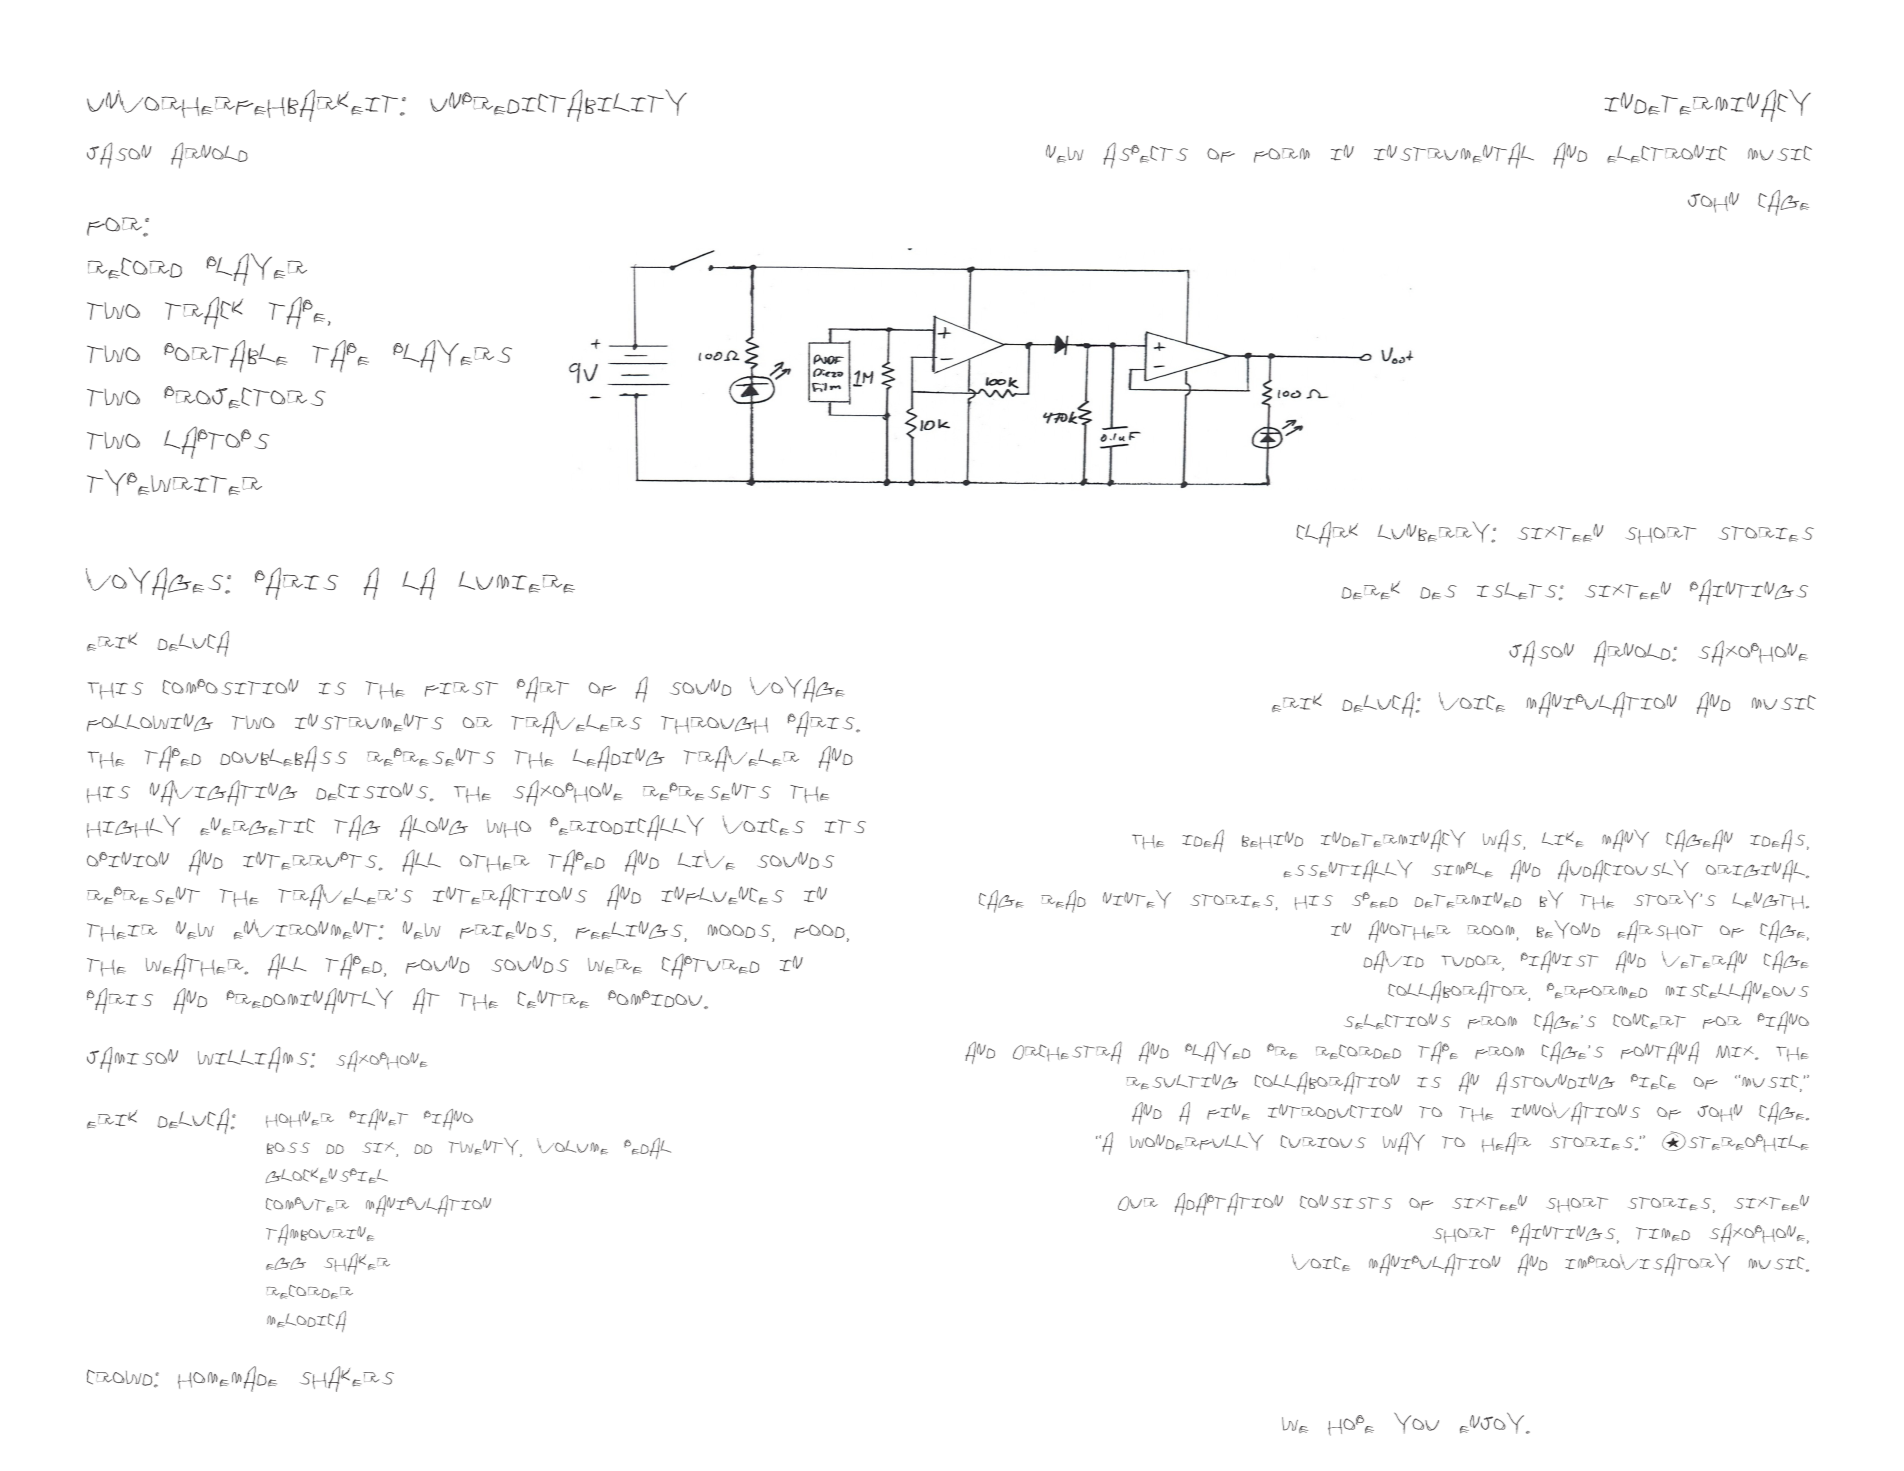  I want to click on predominantly, so click(310, 1001).
